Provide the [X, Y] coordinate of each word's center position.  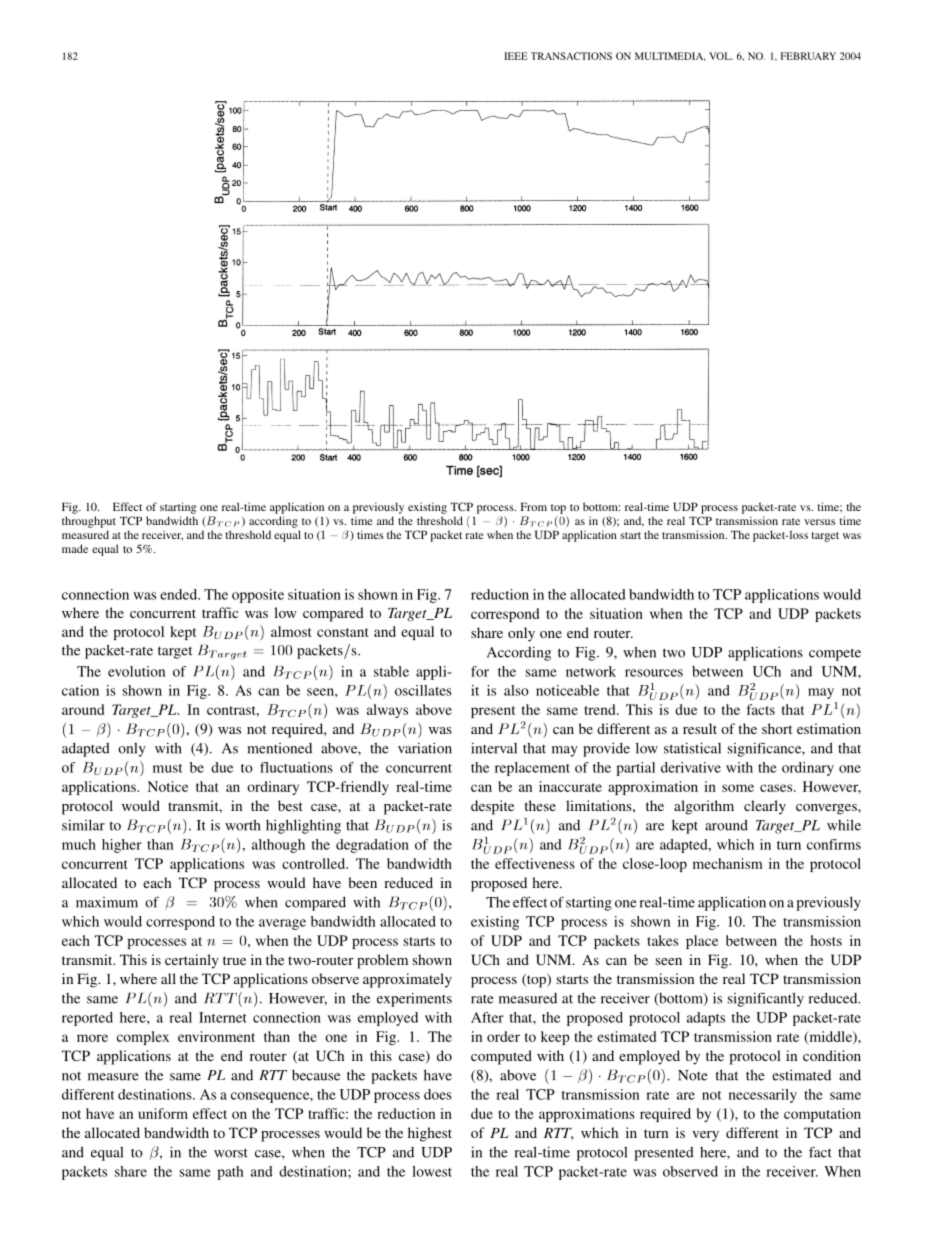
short [777, 728]
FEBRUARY [808, 56]
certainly [192, 961]
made [75, 548]
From [534, 506]
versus [819, 522]
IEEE [516, 56]
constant [342, 632]
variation [425, 748]
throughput [89, 522]
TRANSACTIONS [571, 56]
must [167, 768]
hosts [826, 940]
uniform [163, 1113]
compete [835, 654]
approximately [407, 980]
